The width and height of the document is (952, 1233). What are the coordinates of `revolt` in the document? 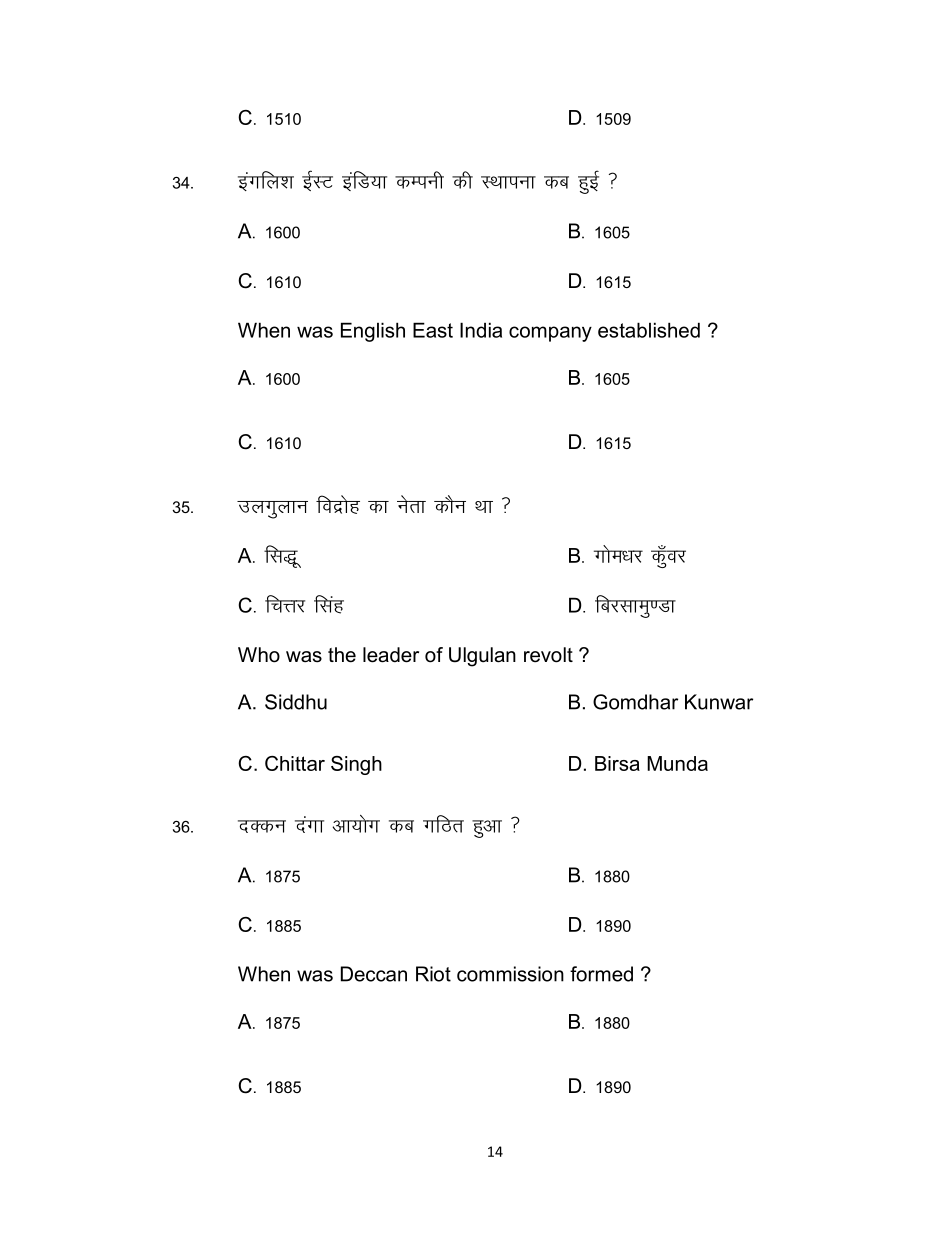 It's located at (548, 655).
